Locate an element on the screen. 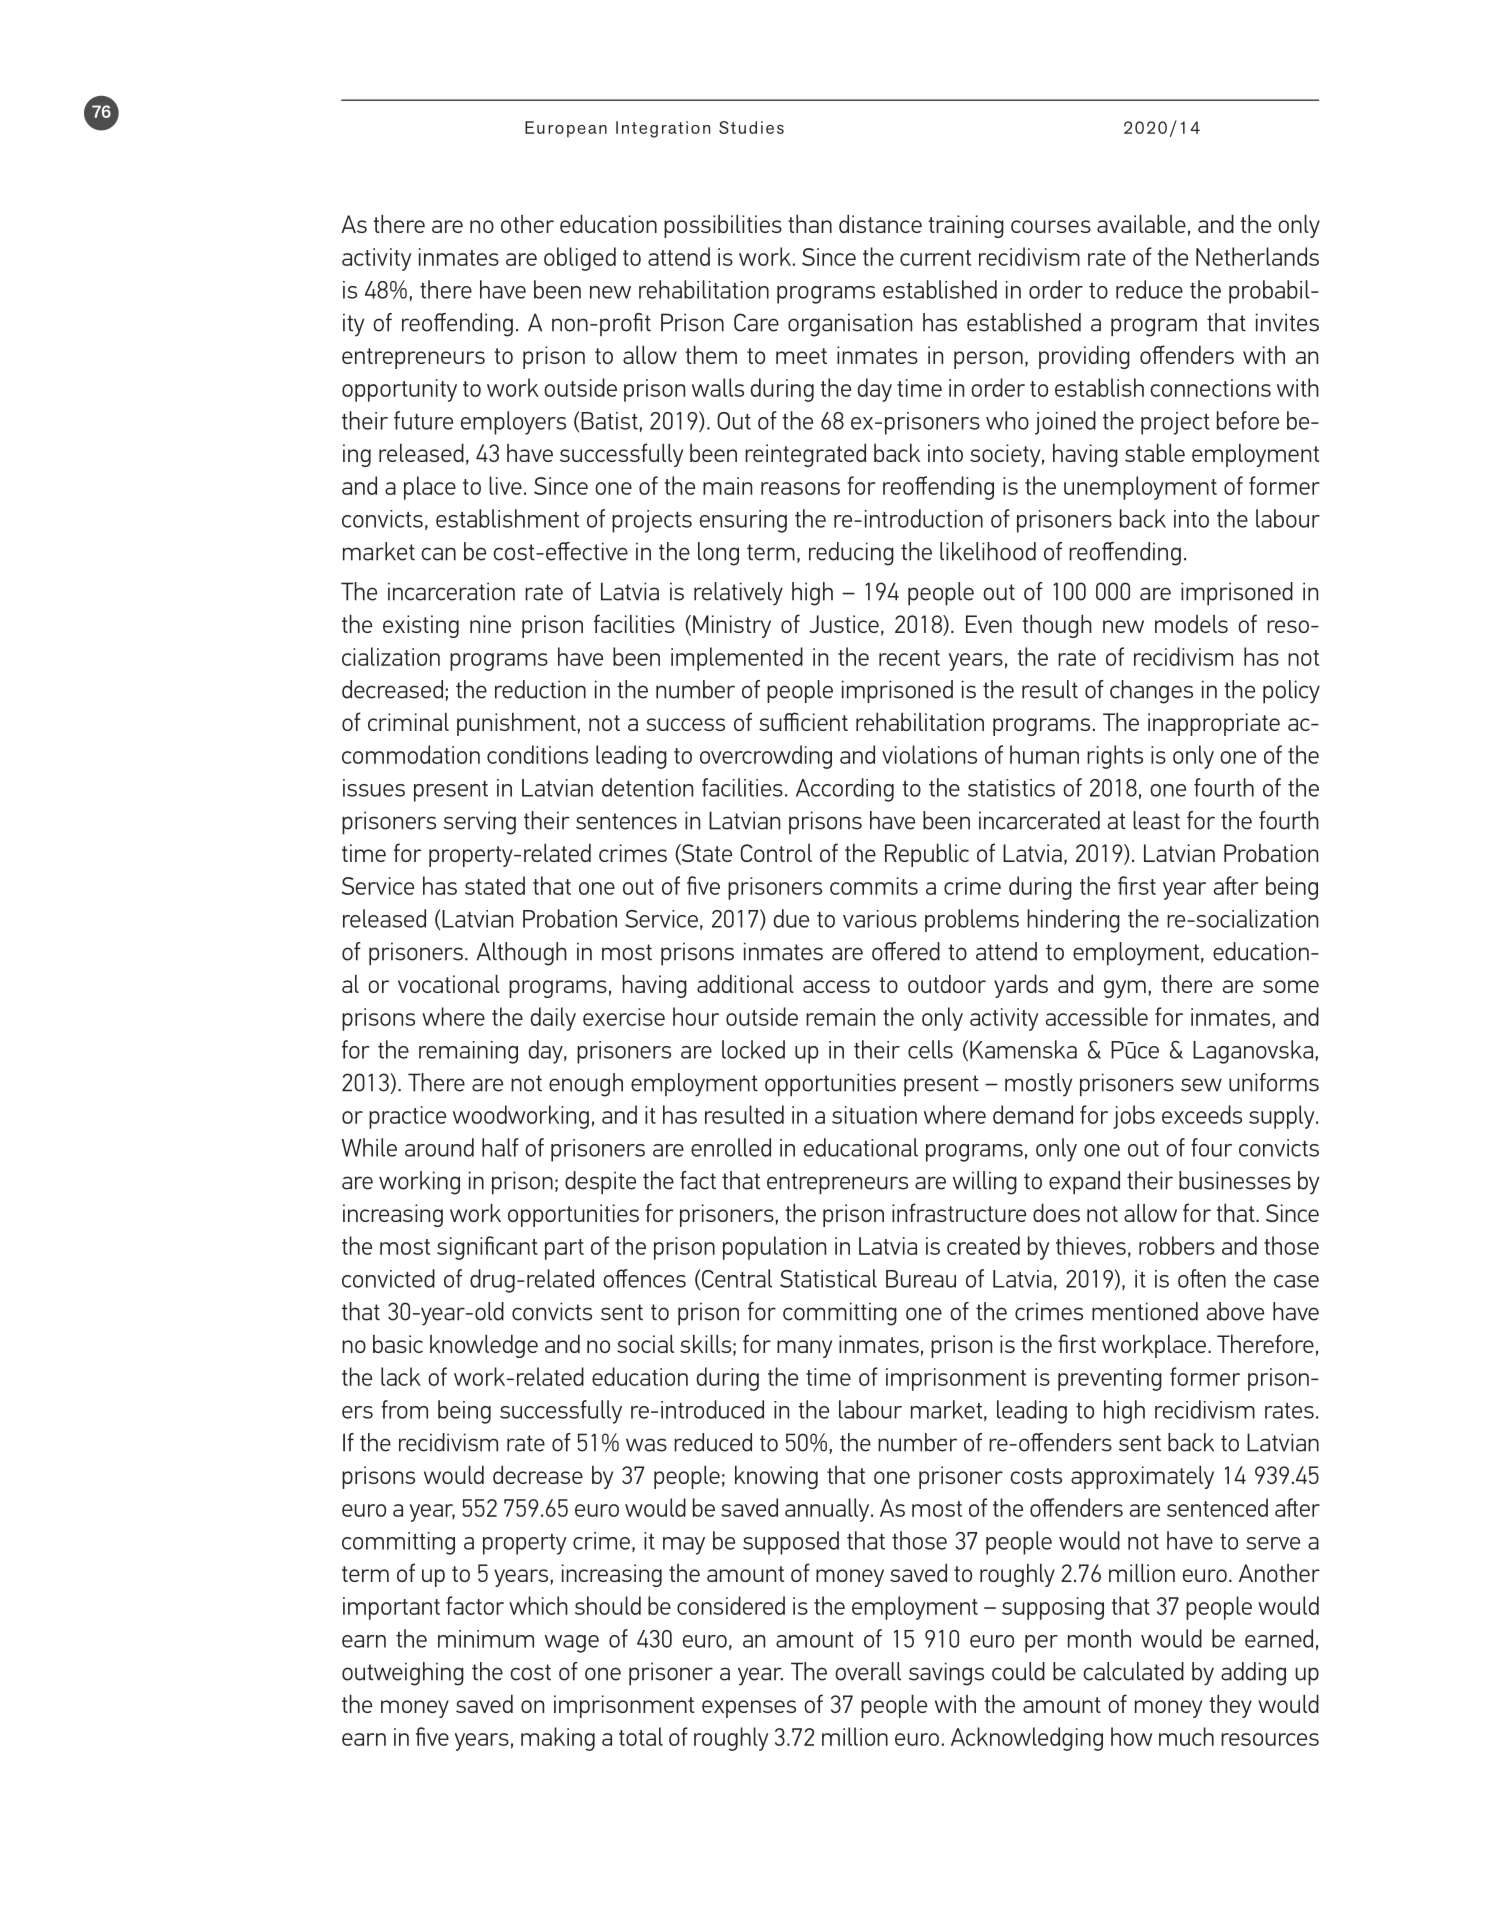 The width and height of the screenshot is (1499, 1927). changes is located at coordinates (1151, 692).
